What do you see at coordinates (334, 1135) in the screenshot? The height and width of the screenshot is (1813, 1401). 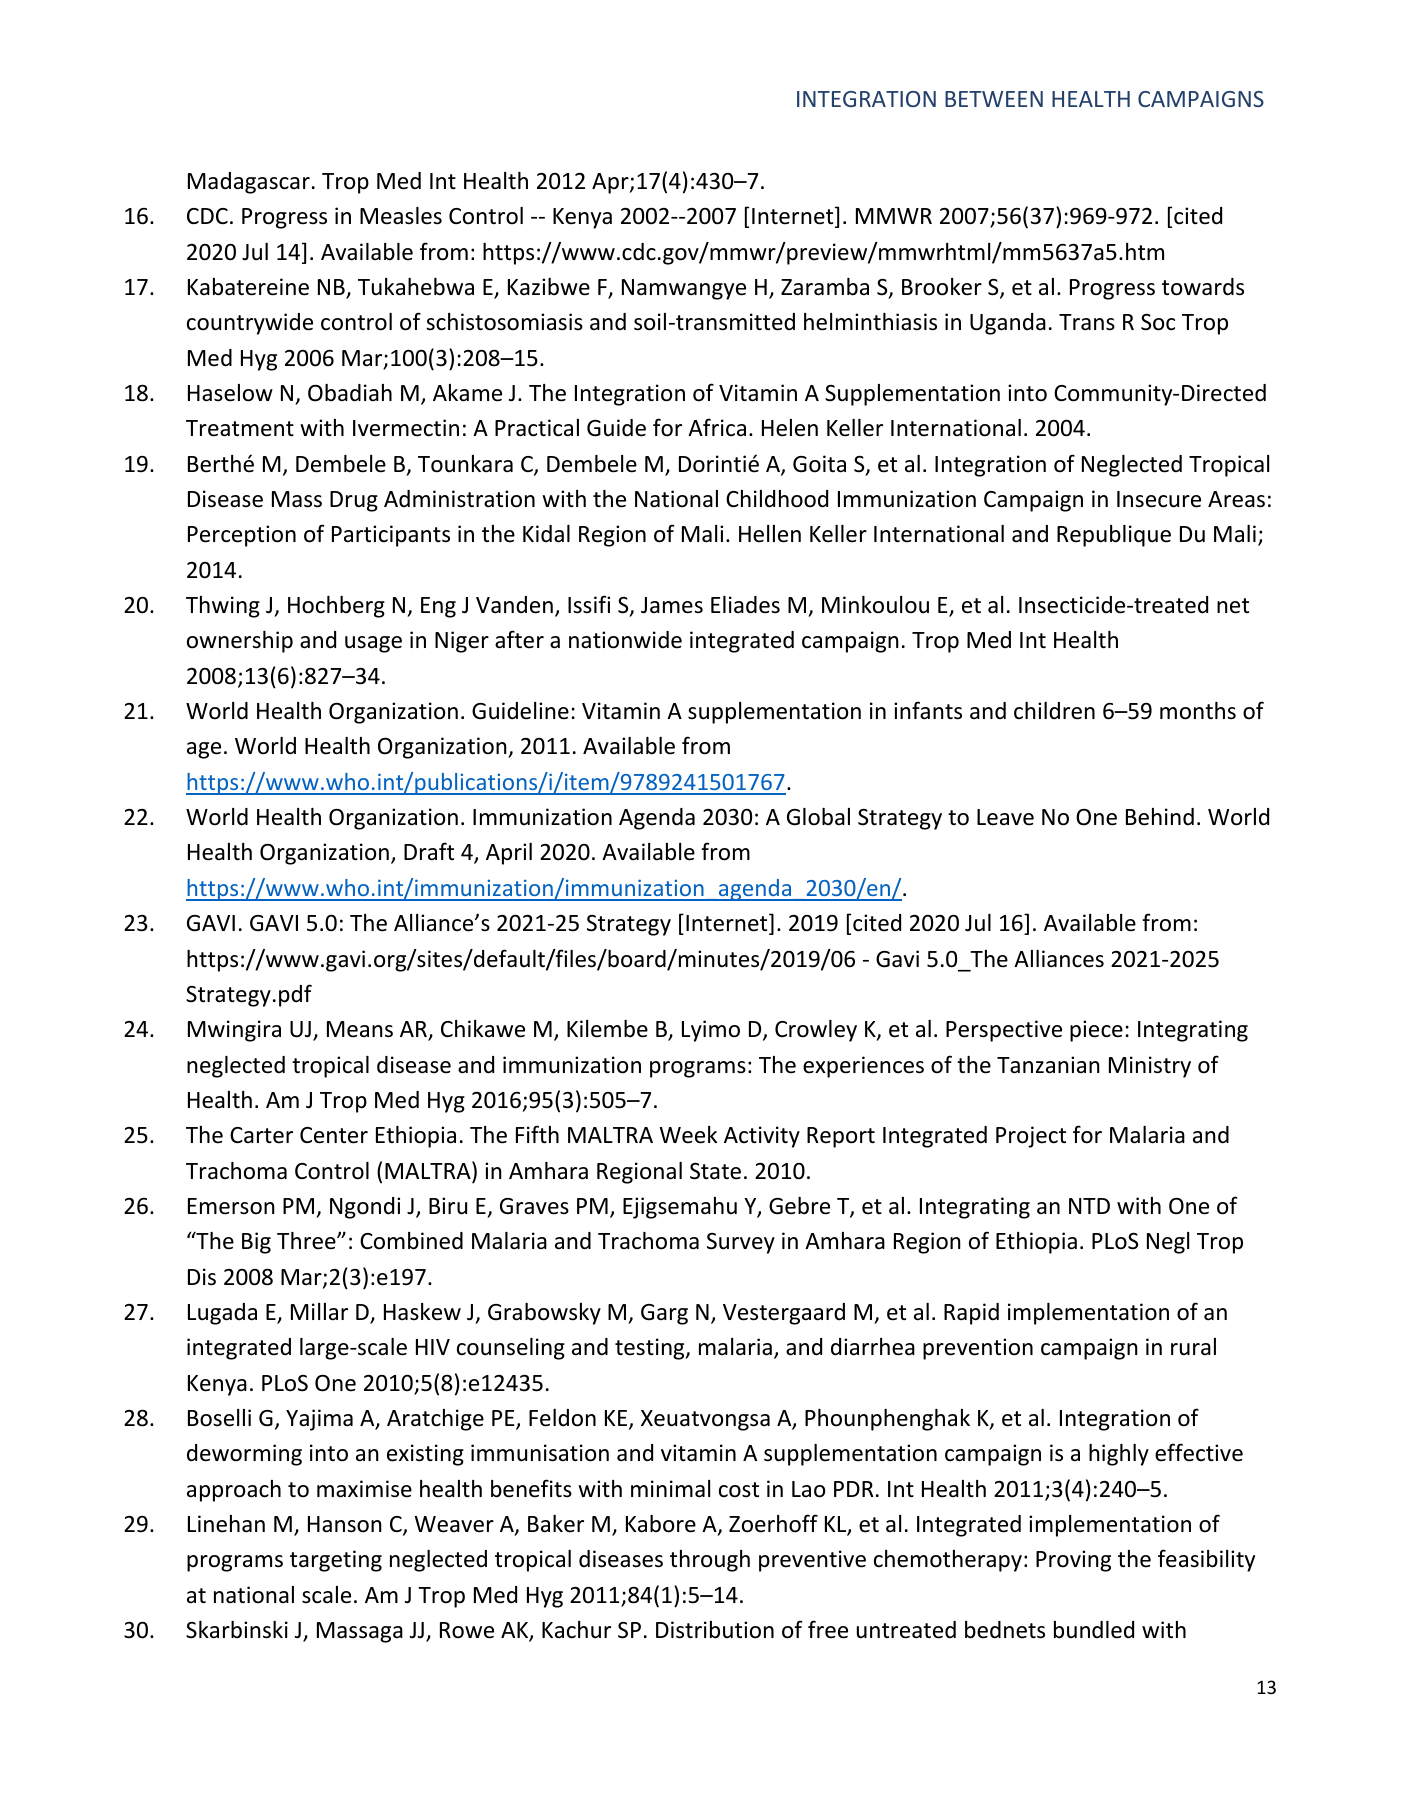 I see `Center` at bounding box center [334, 1135].
